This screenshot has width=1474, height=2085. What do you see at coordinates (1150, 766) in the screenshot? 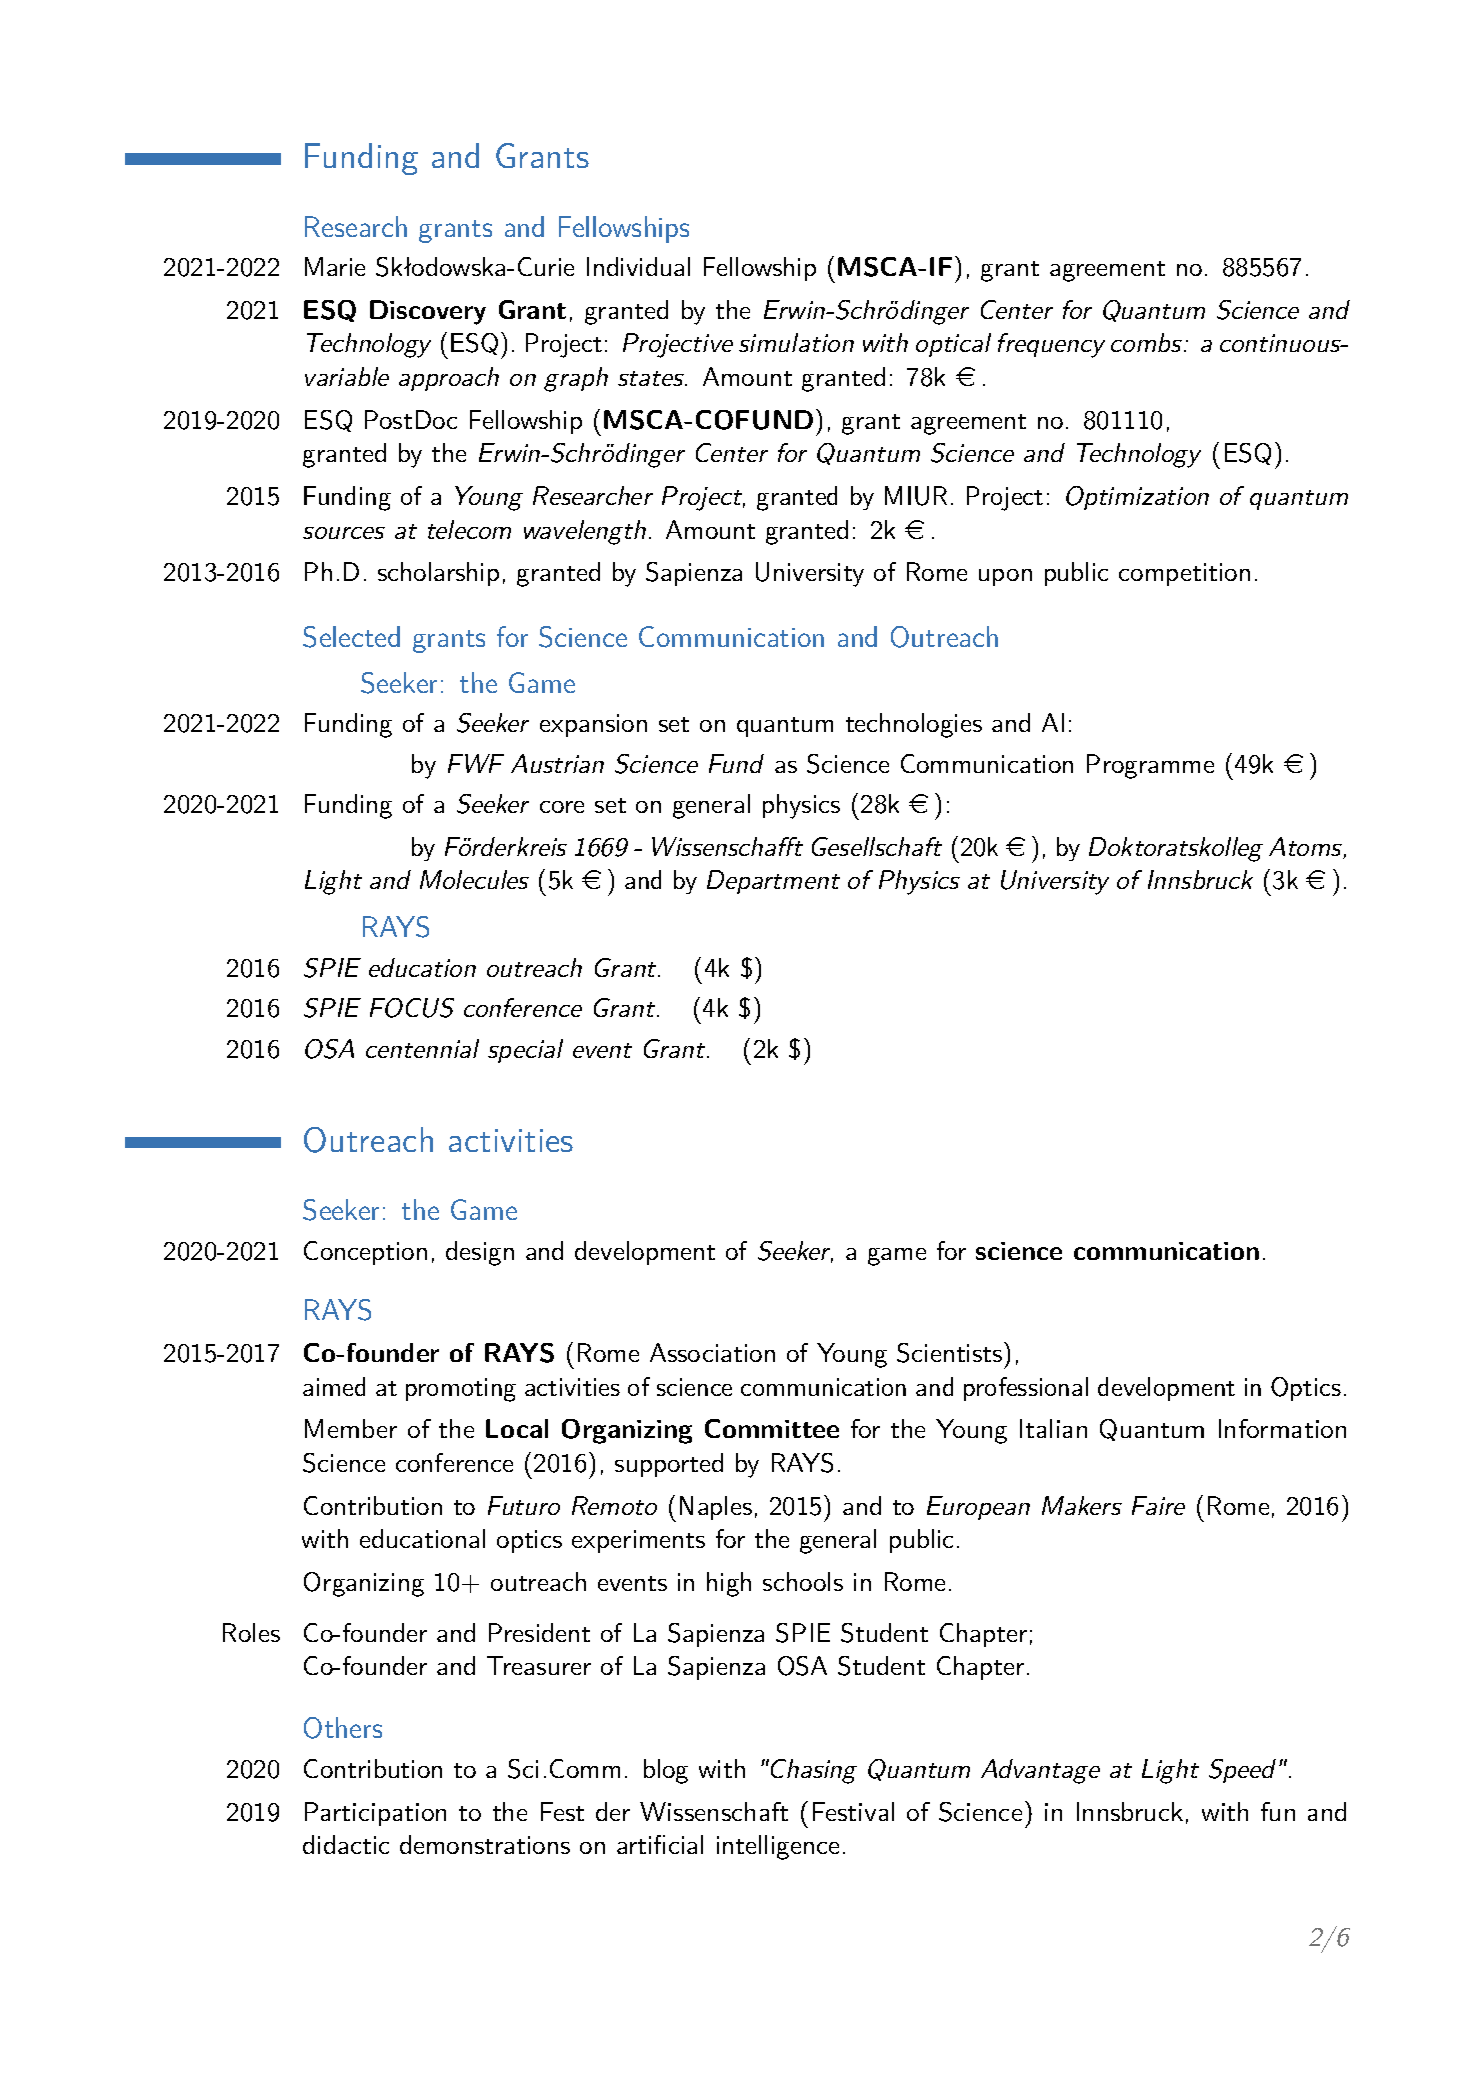
I see `Programme` at bounding box center [1150, 766].
